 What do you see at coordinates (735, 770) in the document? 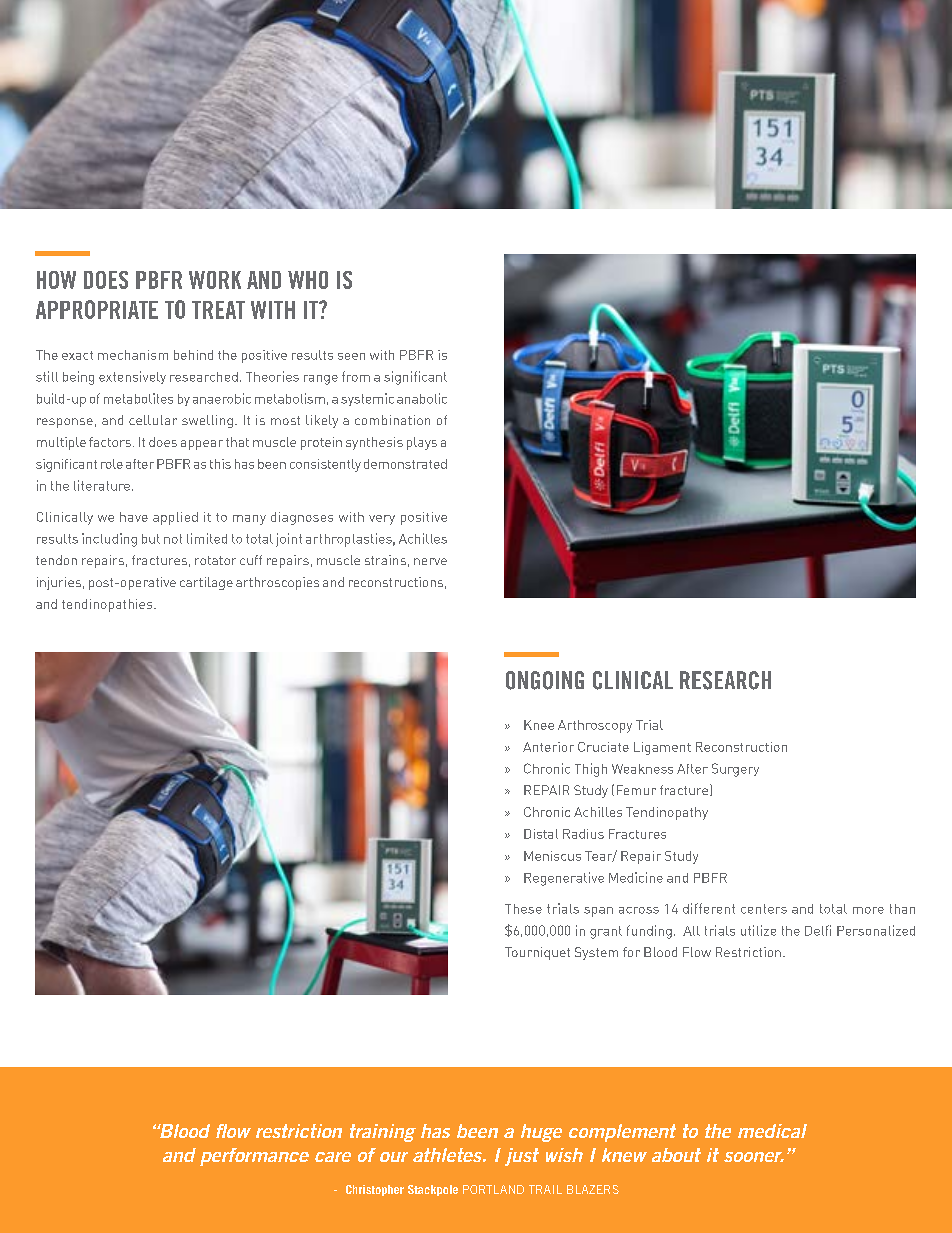
I see `Surgery` at bounding box center [735, 770].
